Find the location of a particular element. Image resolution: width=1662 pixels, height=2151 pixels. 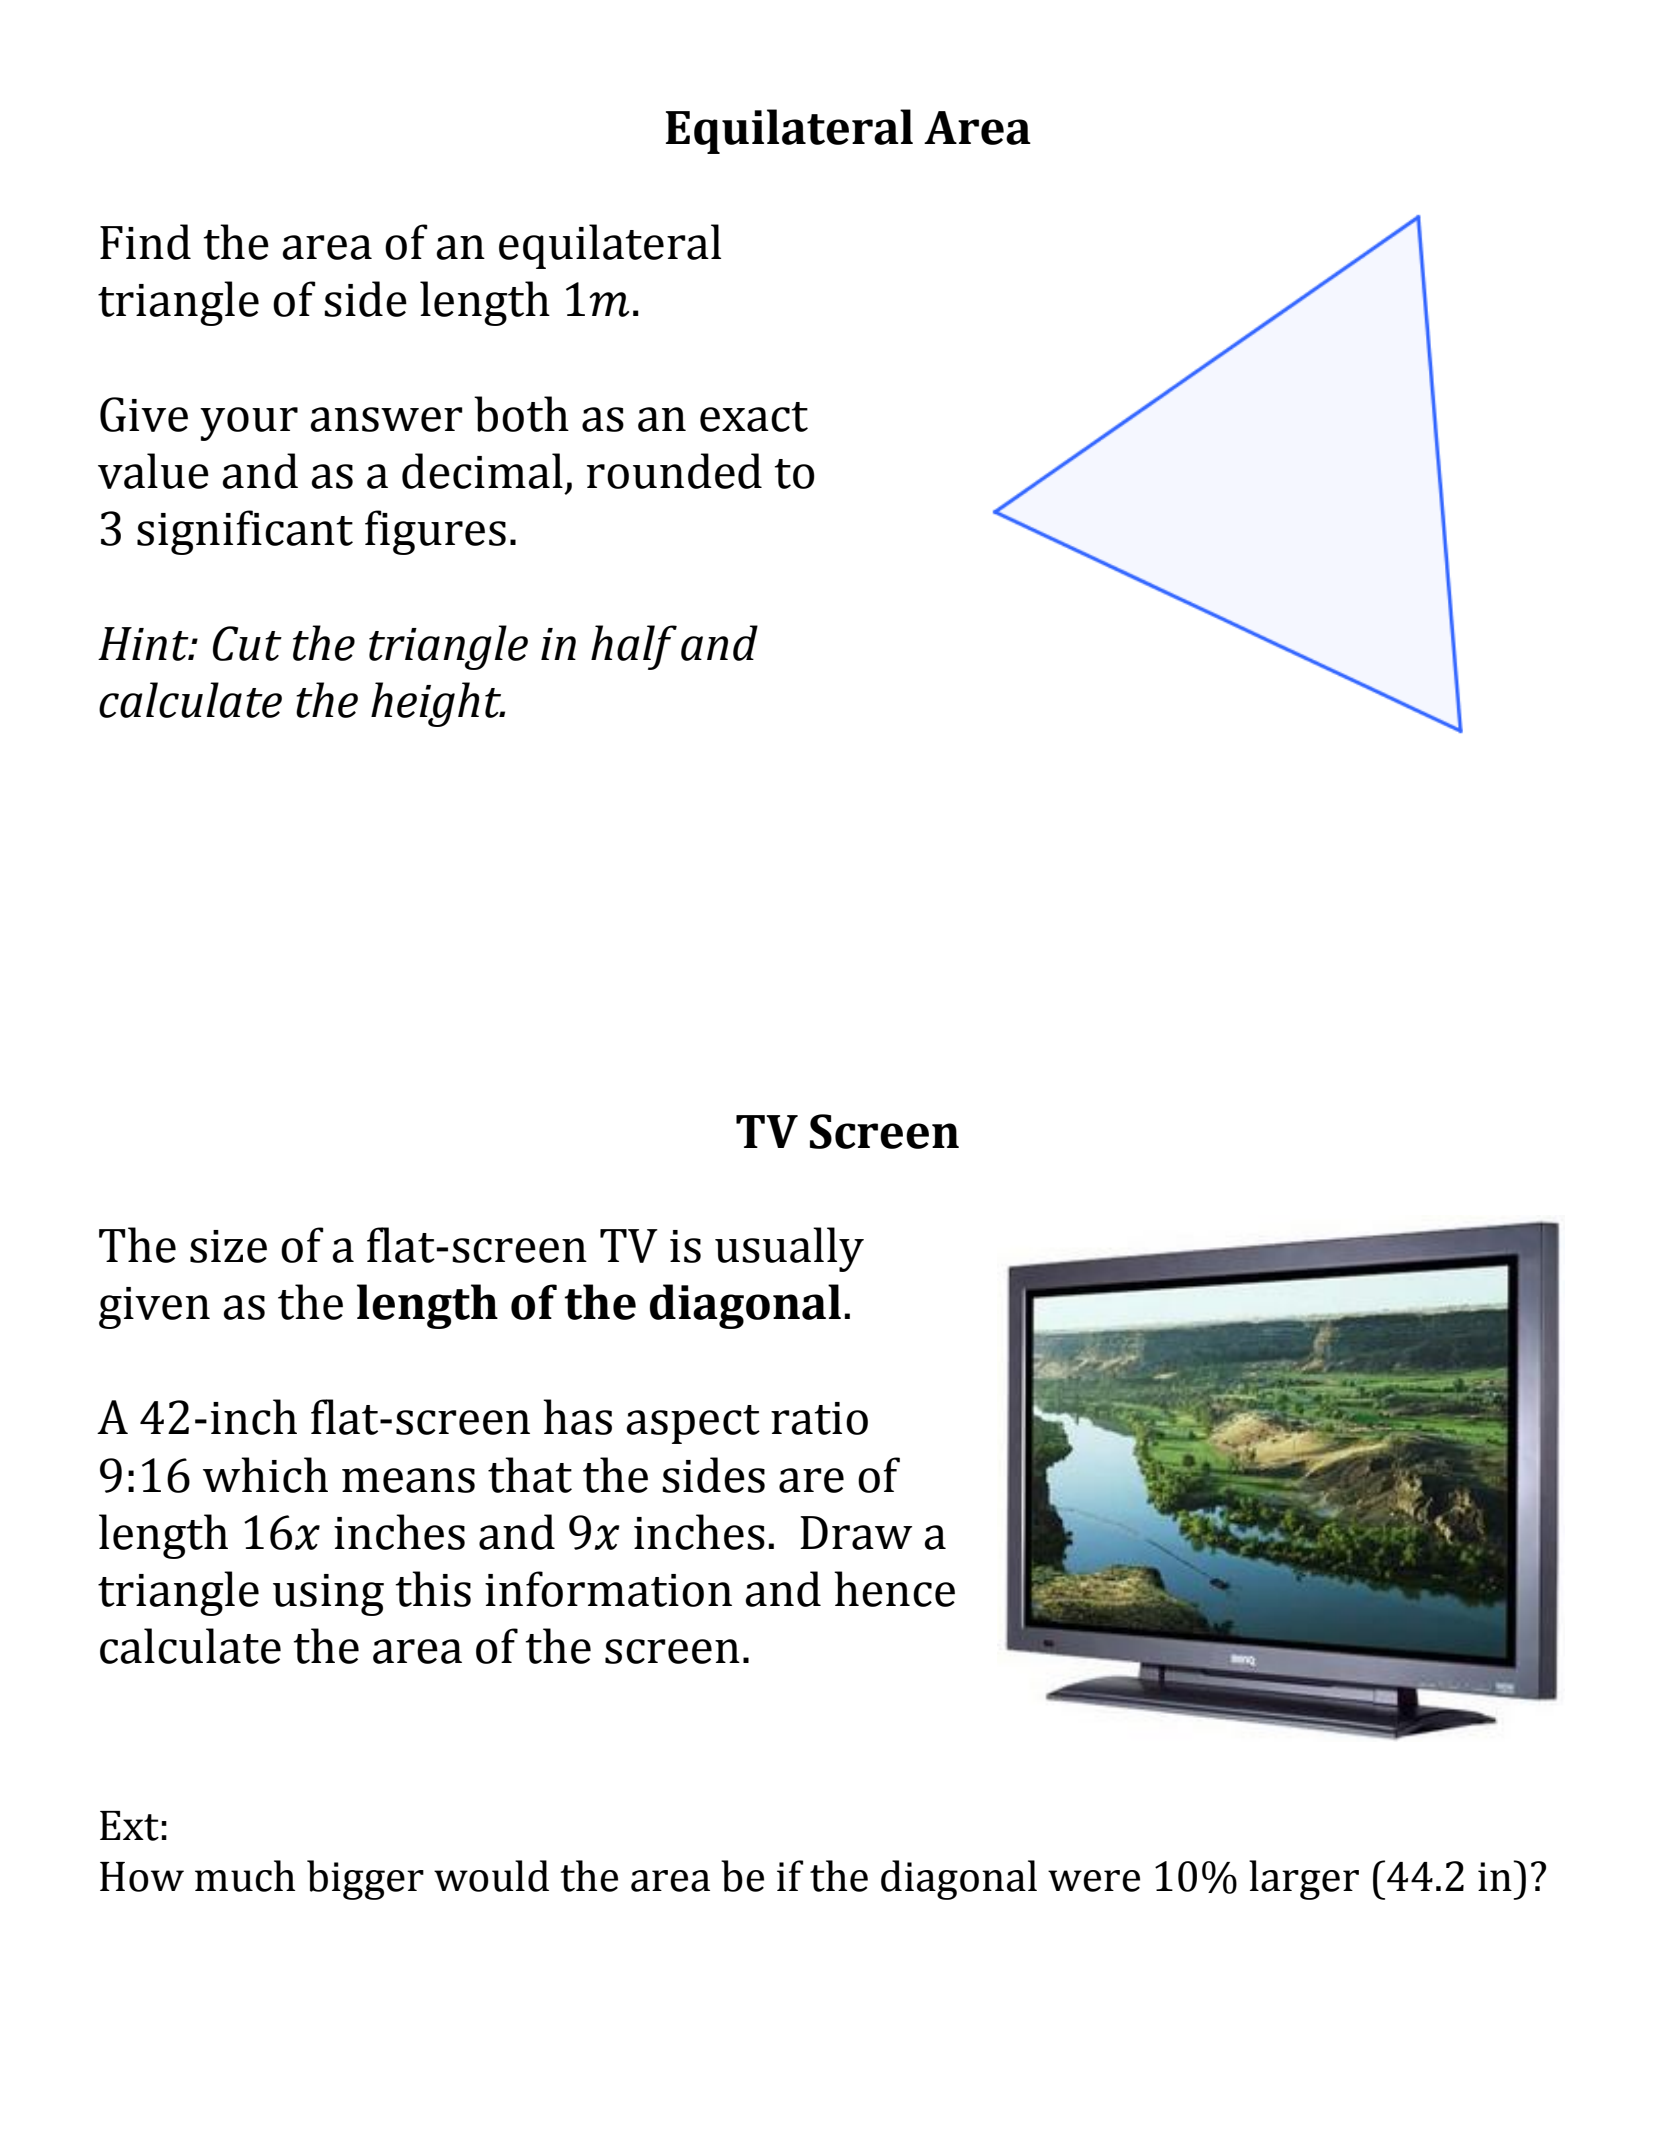

exact is located at coordinates (754, 417).
